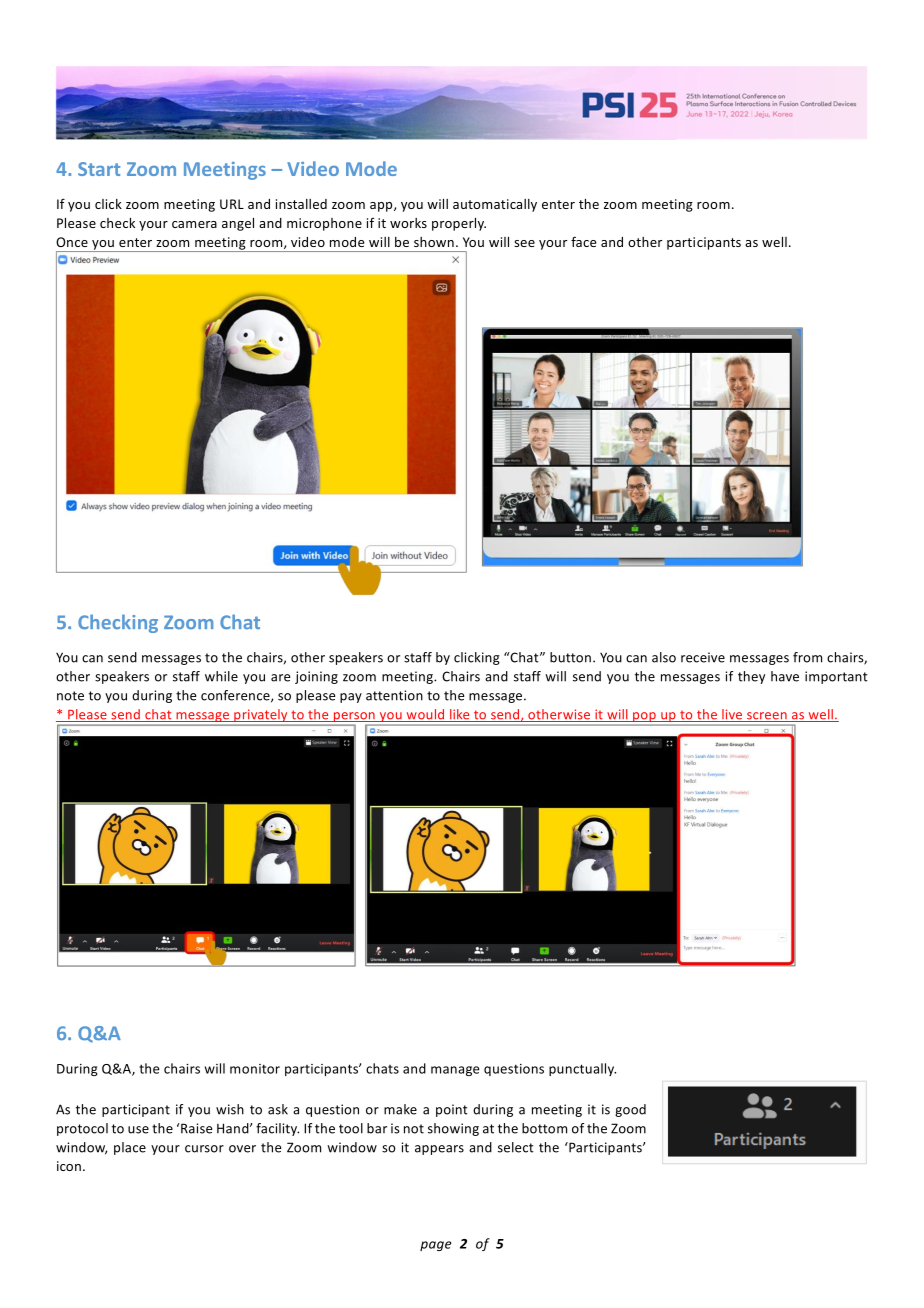  Describe the element at coordinates (459, 224) in the screenshot. I see `properly` at that location.
